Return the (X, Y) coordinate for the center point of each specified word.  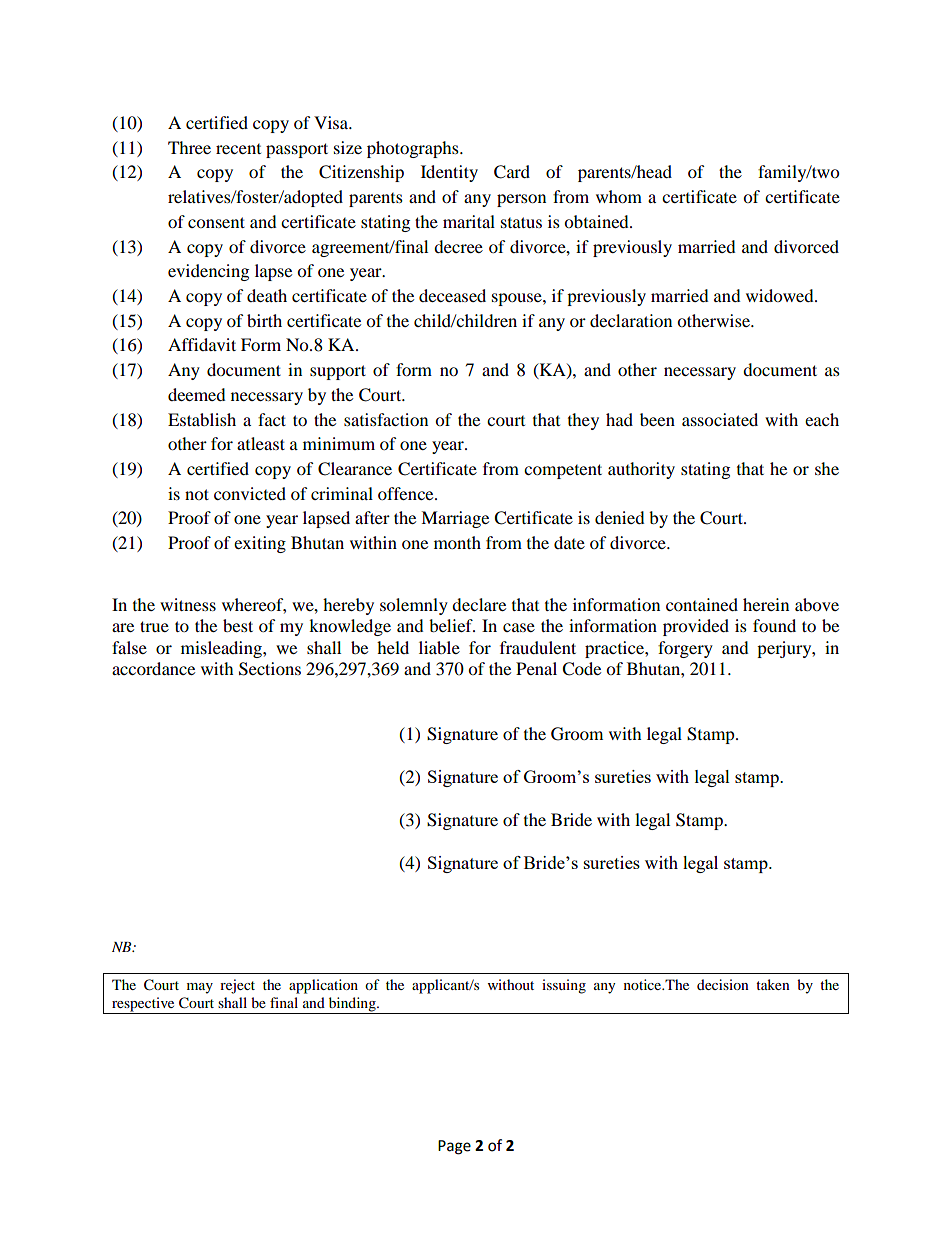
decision (723, 984)
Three (189, 147)
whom (619, 196)
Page (454, 1147)
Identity (449, 173)
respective (143, 1005)
